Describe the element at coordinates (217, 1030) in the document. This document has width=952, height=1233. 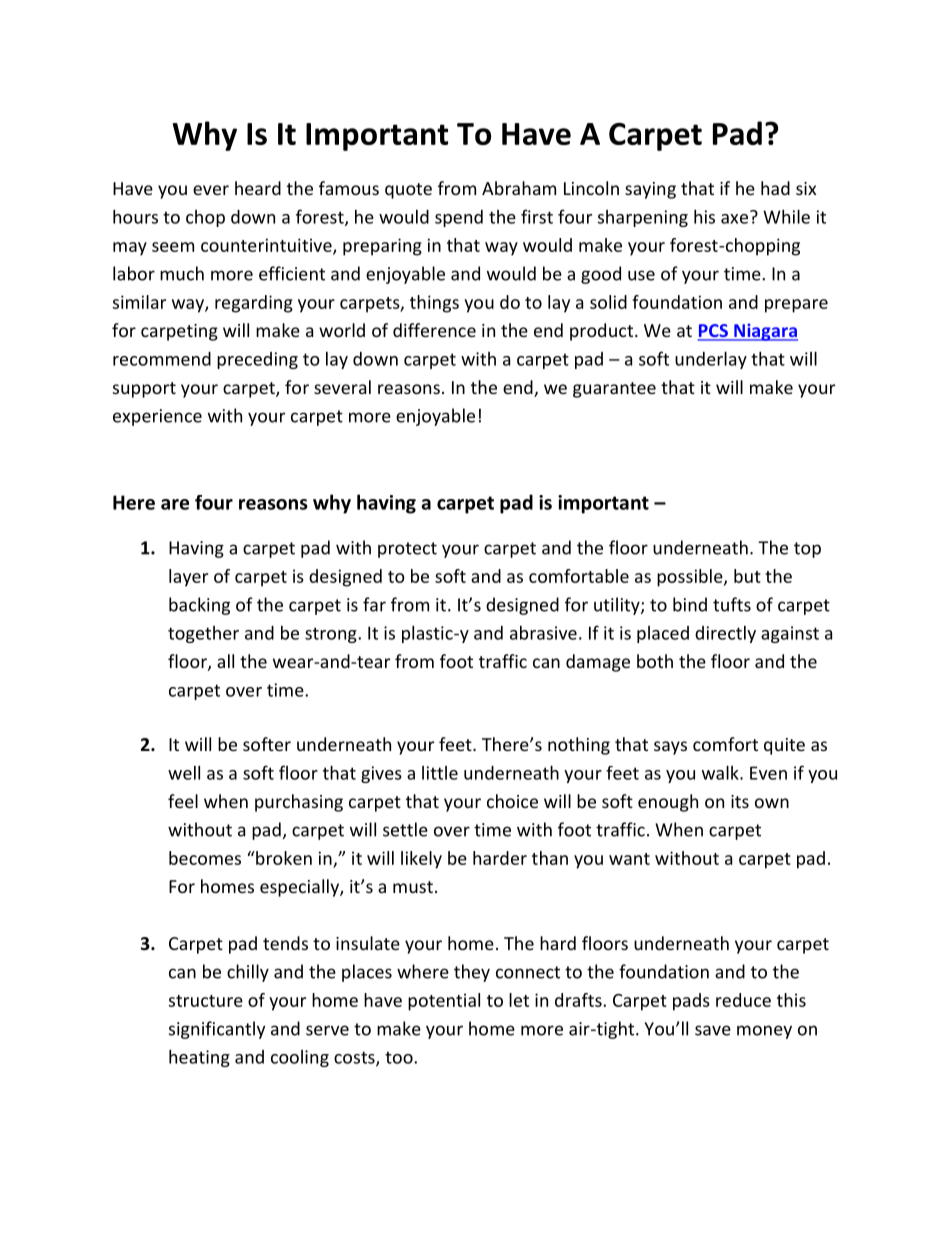
I see `significantly` at that location.
